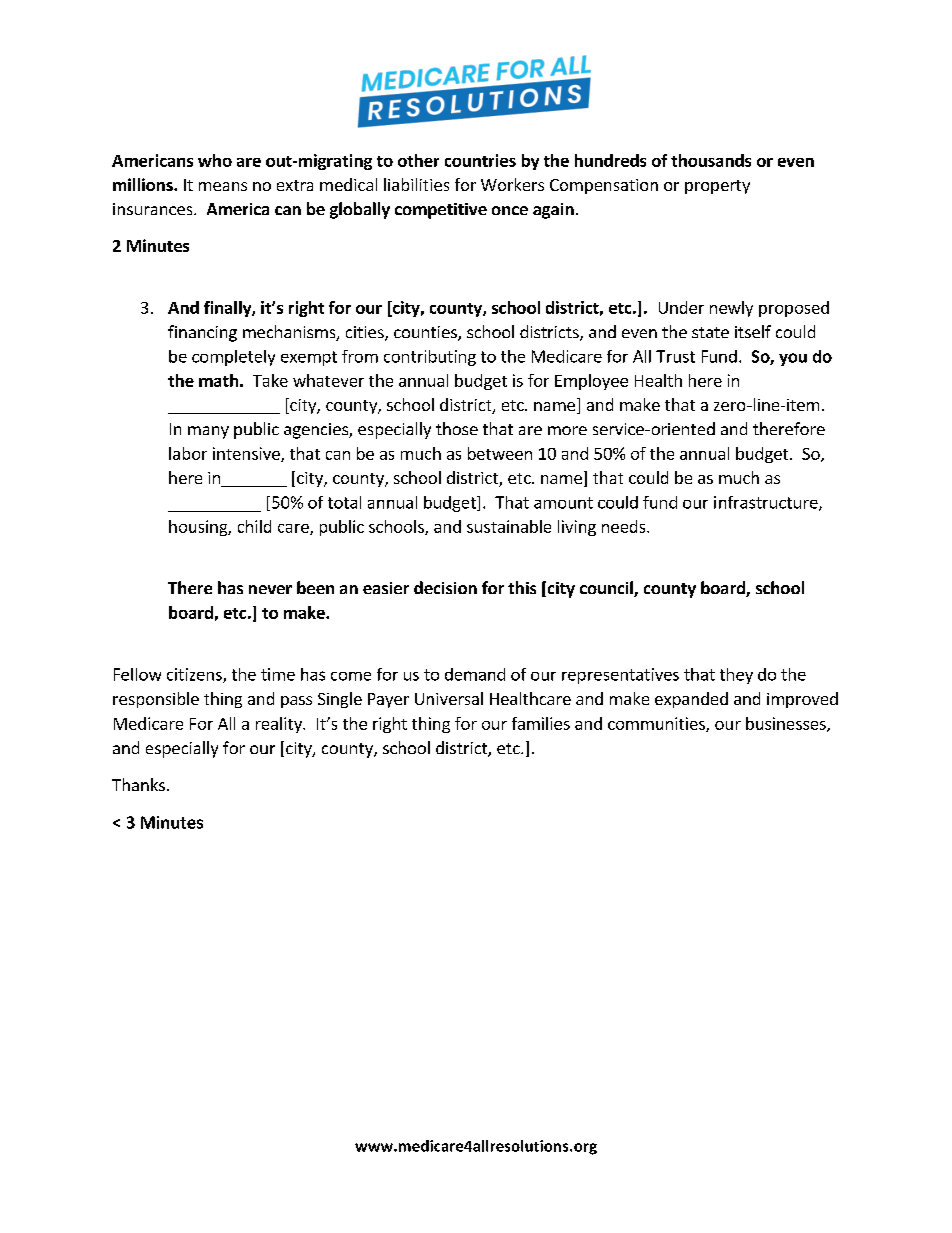 The width and height of the screenshot is (952, 1233). I want to click on countries, so click(480, 160).
